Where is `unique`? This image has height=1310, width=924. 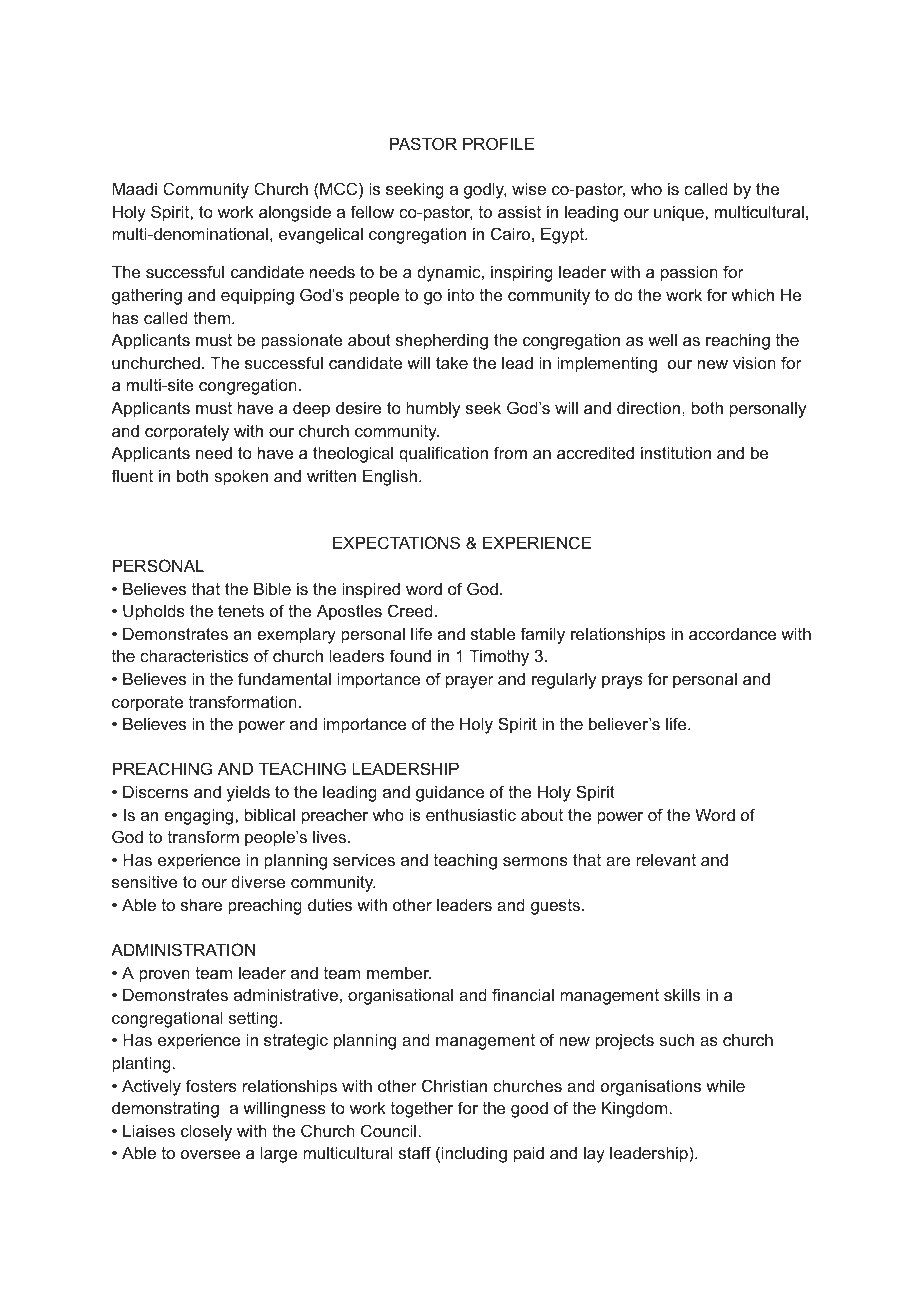 unique is located at coordinates (680, 213).
